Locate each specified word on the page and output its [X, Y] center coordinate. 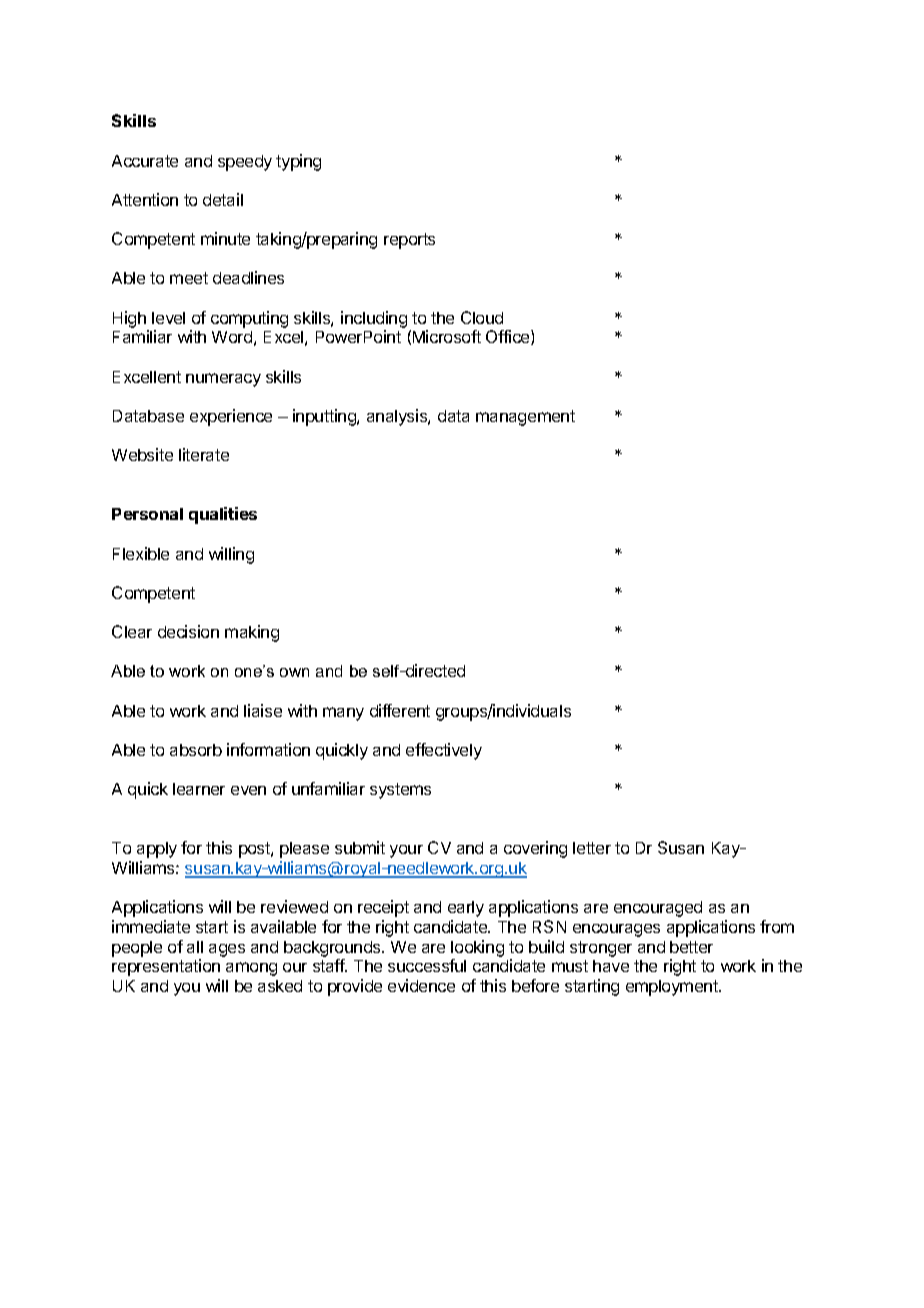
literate [204, 454]
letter [592, 848]
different [400, 710]
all [195, 947]
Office [509, 337]
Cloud [482, 317]
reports [409, 241]
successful [427, 965]
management [525, 418]
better [691, 947]
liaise [263, 710]
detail [223, 199]
